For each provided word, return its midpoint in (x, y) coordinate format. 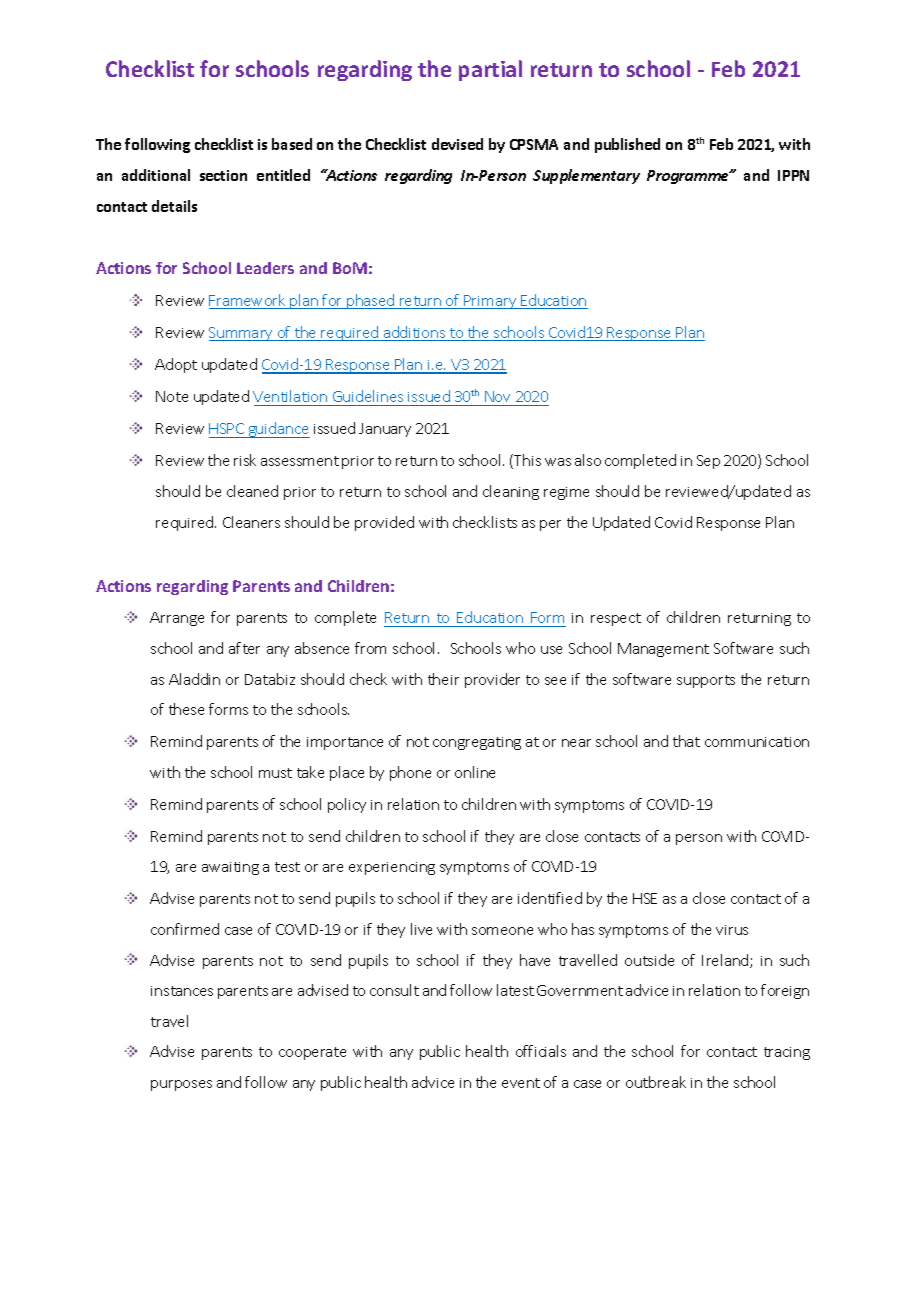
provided (384, 523)
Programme (689, 177)
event (521, 1083)
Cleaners (251, 522)
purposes (181, 1085)
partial (490, 70)
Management (663, 650)
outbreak (656, 1082)
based (292, 144)
